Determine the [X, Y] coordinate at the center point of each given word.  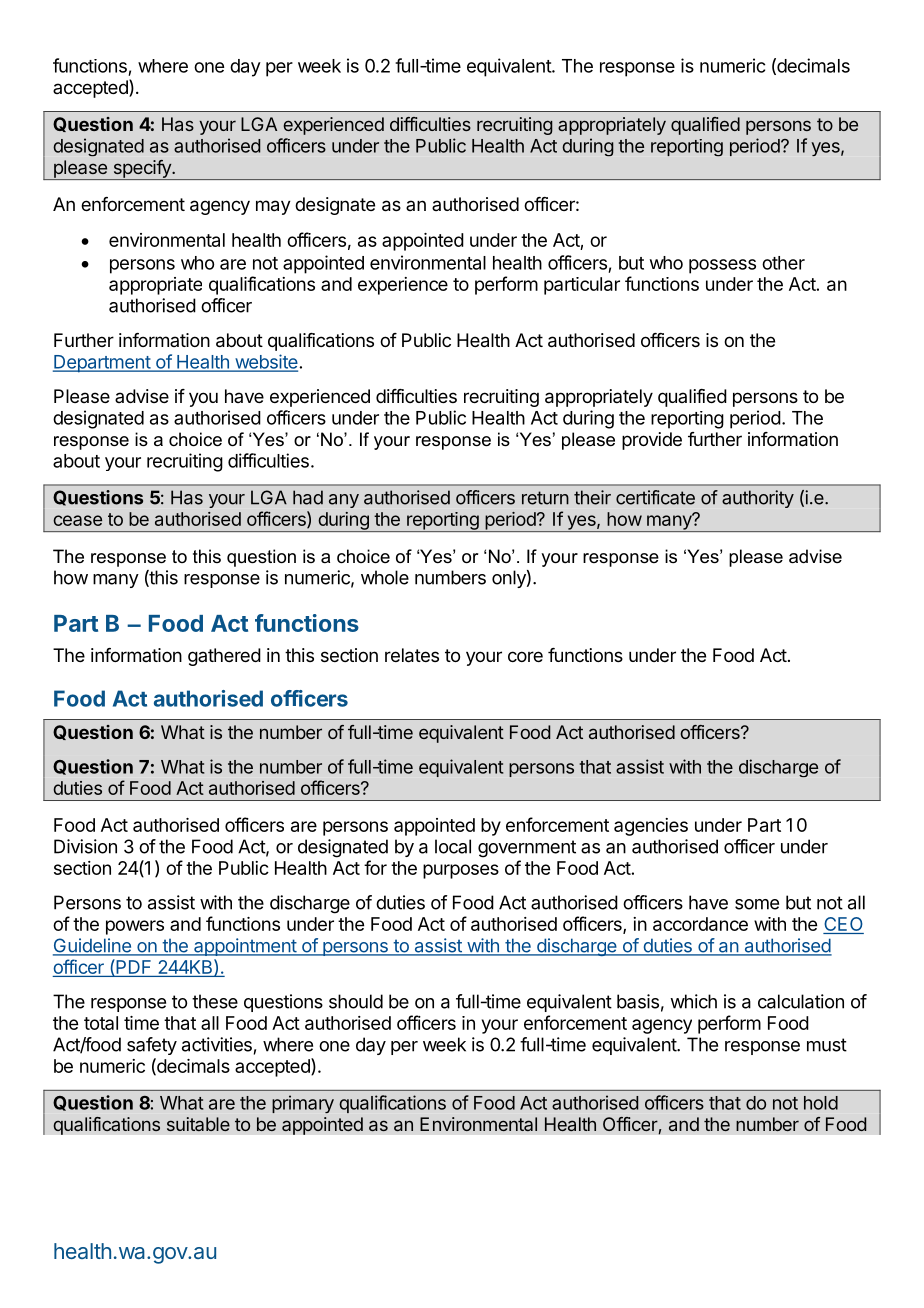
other [783, 263]
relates [412, 655]
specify [142, 170]
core [525, 656]
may [273, 207]
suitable [198, 1124]
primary [303, 1104]
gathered [224, 657]
